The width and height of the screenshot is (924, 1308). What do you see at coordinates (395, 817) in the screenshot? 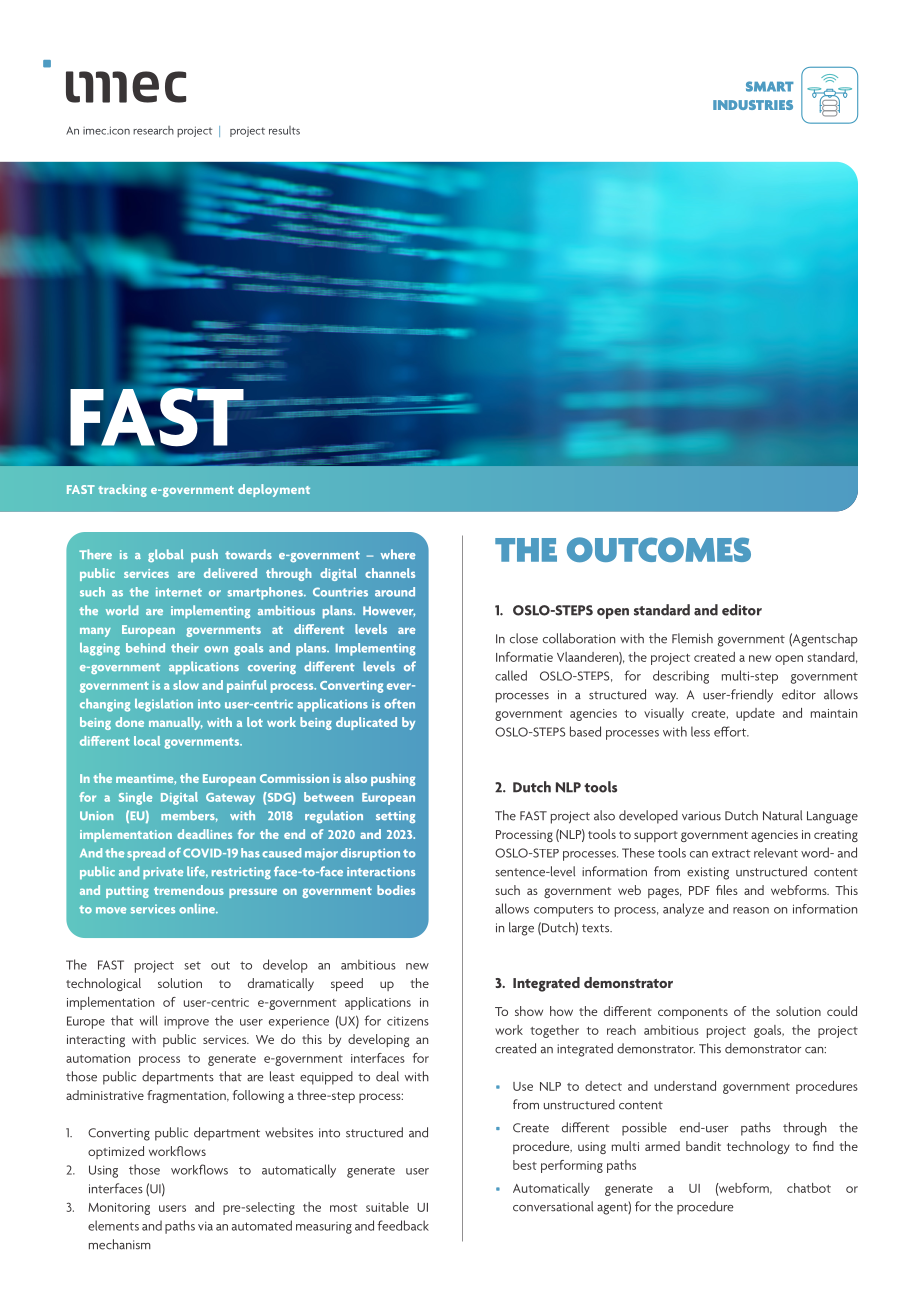
I see `setting` at bounding box center [395, 817].
